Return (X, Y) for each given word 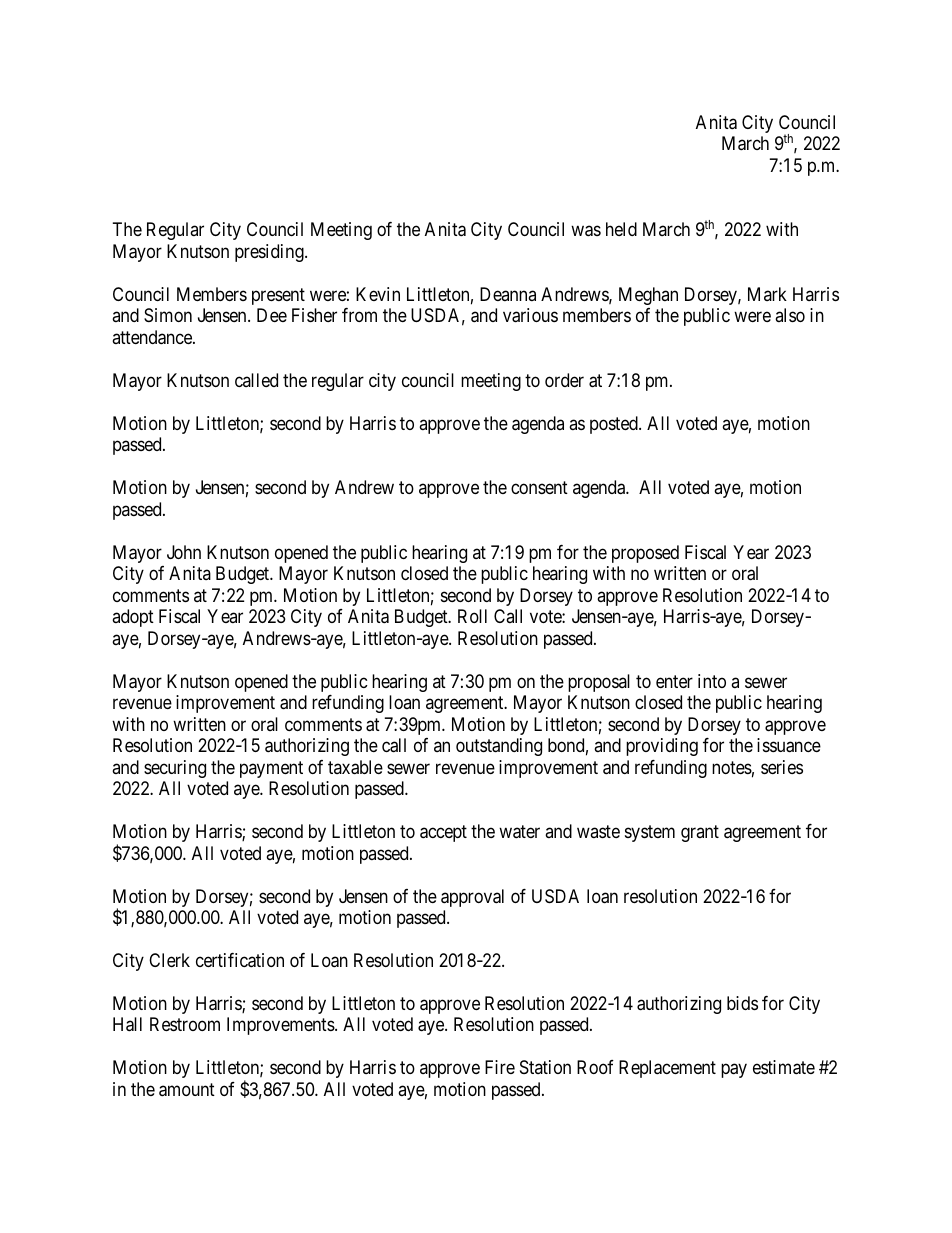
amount (187, 1090)
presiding (270, 253)
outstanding (499, 747)
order (564, 380)
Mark (767, 294)
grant (700, 833)
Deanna (508, 294)
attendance (153, 337)
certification (240, 960)
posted (615, 425)
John (184, 552)
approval (472, 898)
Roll (472, 616)
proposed (645, 554)
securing (175, 769)
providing (662, 747)
